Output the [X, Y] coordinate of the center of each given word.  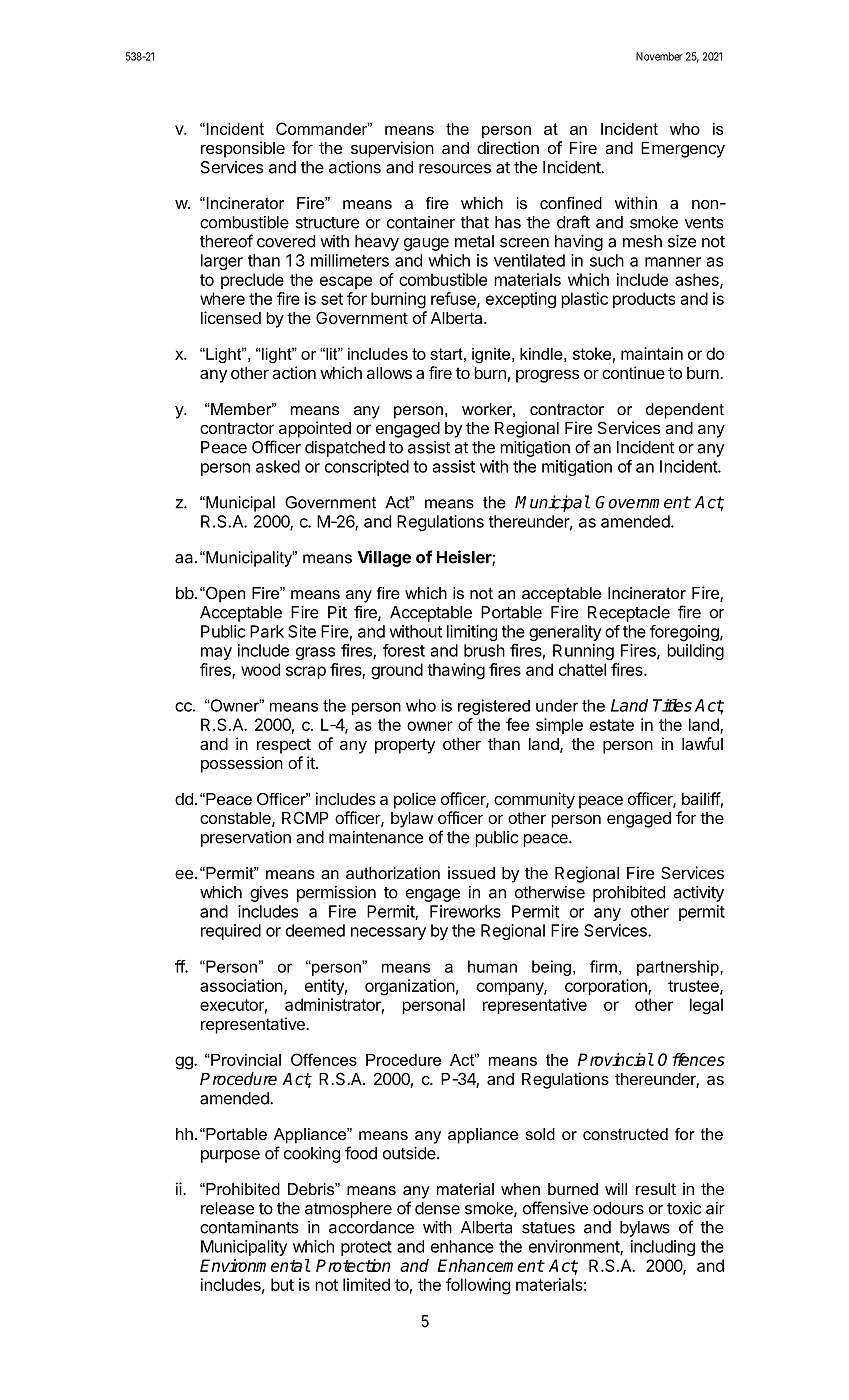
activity [698, 894]
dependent [685, 411]
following [478, 1286]
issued [471, 872]
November [659, 56]
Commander [323, 128]
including [663, 1248]
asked [278, 466]
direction [508, 147]
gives [269, 894]
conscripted [367, 468]
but [282, 1284]
